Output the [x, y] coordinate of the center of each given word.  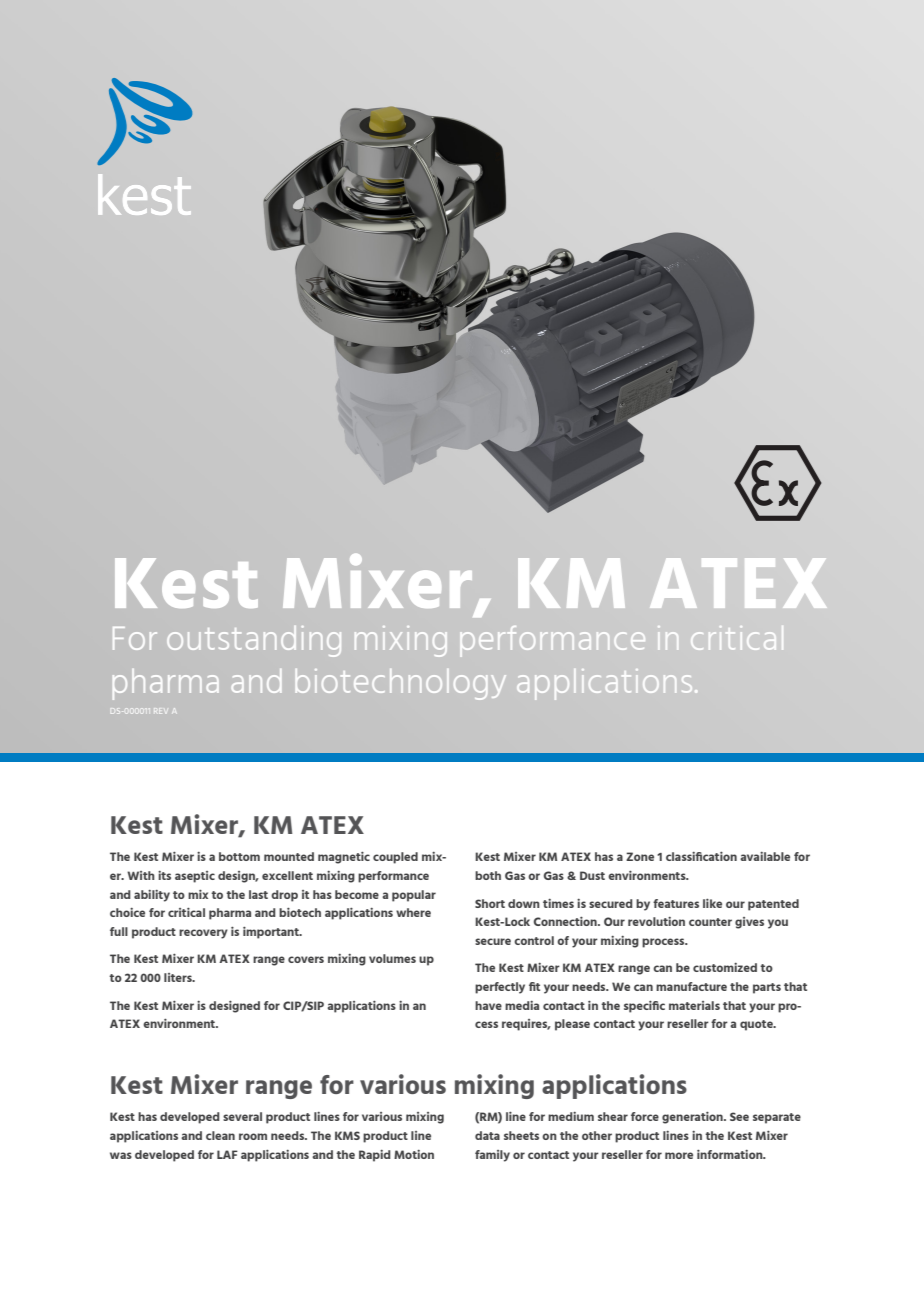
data [487, 1135]
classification [701, 856]
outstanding [254, 641]
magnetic [344, 858]
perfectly [500, 988]
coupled [395, 858]
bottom [239, 856]
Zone [640, 856]
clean [220, 1135]
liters [179, 977]
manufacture [691, 986]
